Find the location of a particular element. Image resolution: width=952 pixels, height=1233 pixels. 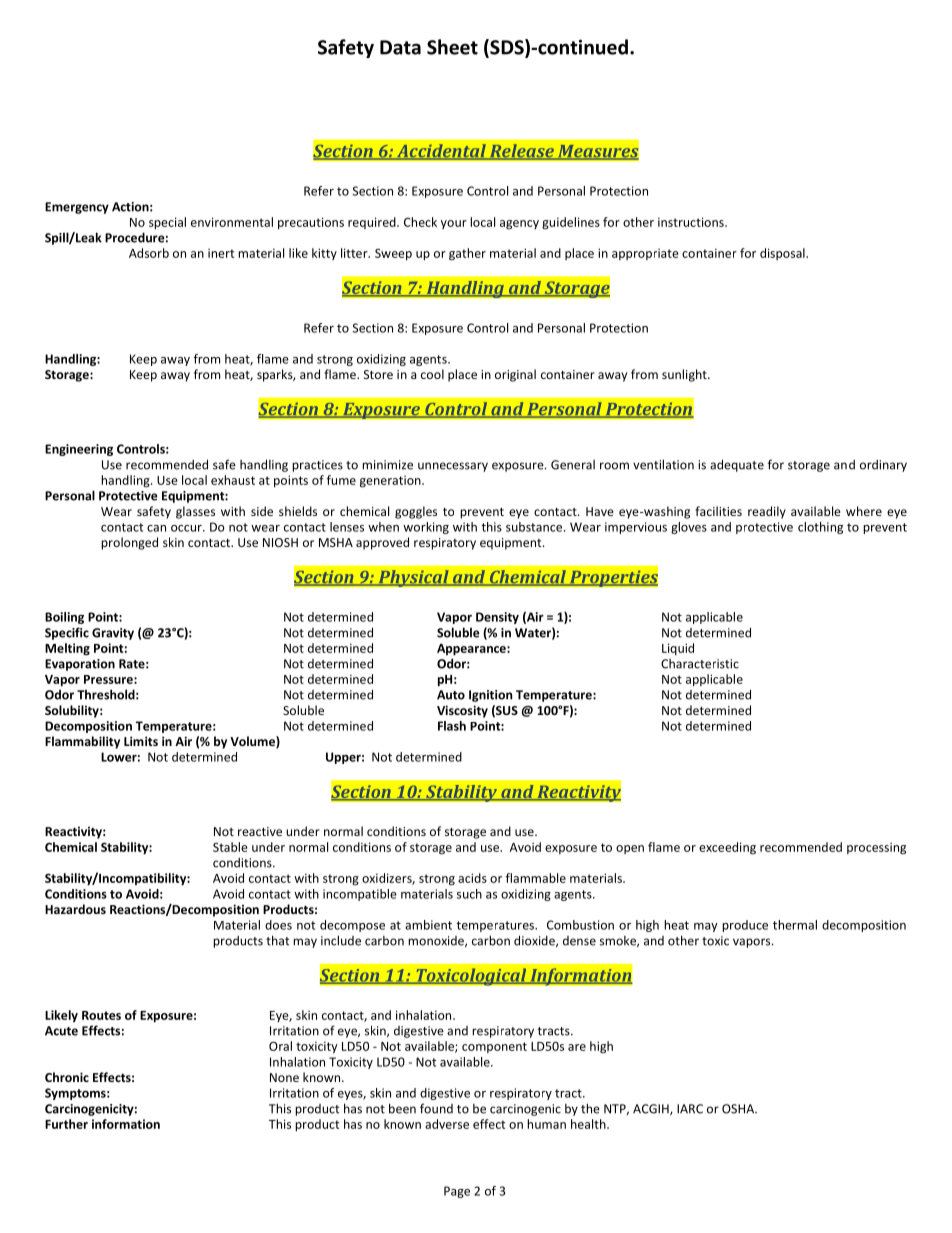

exceeding is located at coordinates (727, 848).
